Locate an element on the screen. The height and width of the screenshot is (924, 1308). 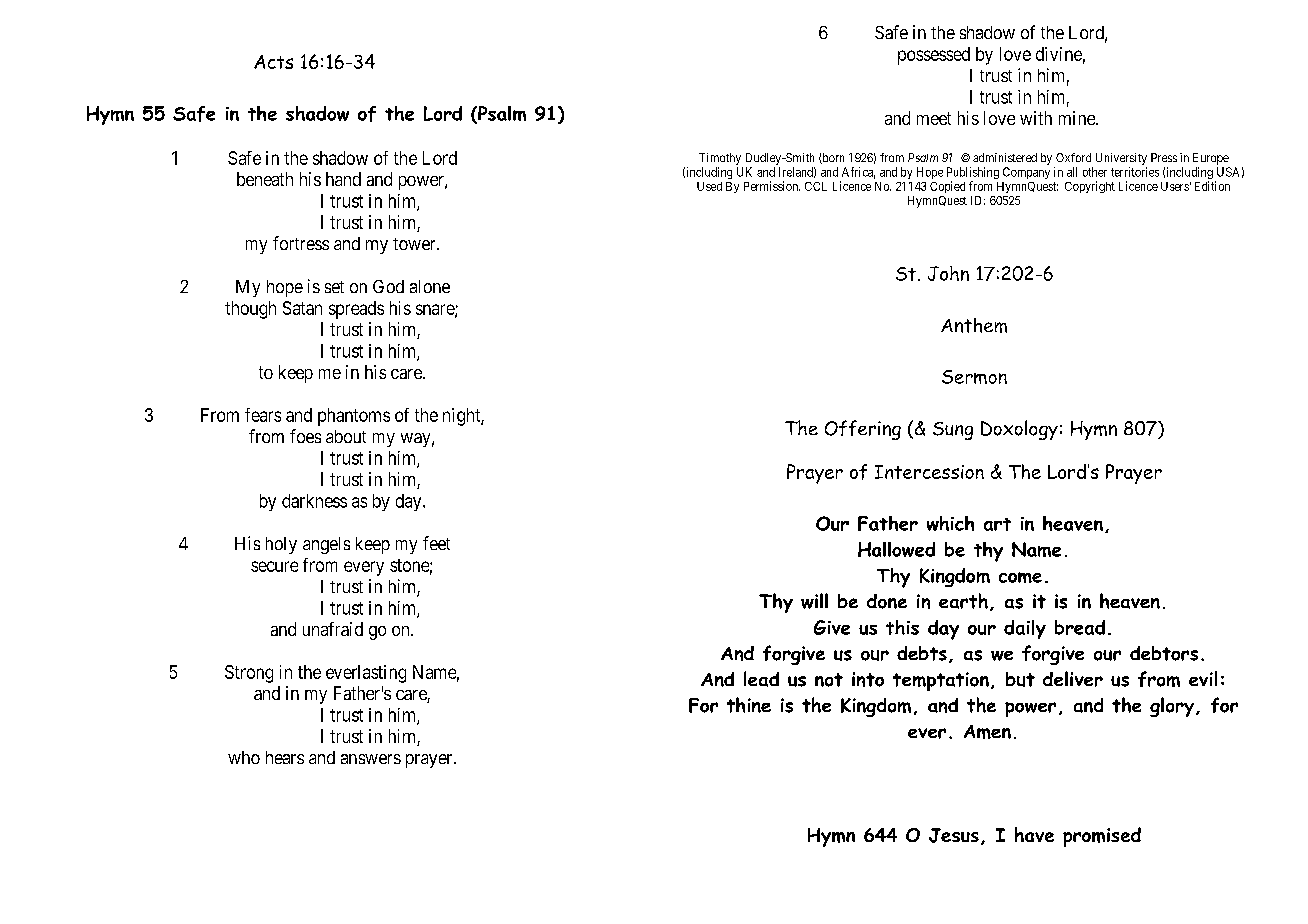
mine is located at coordinates (1078, 118).
